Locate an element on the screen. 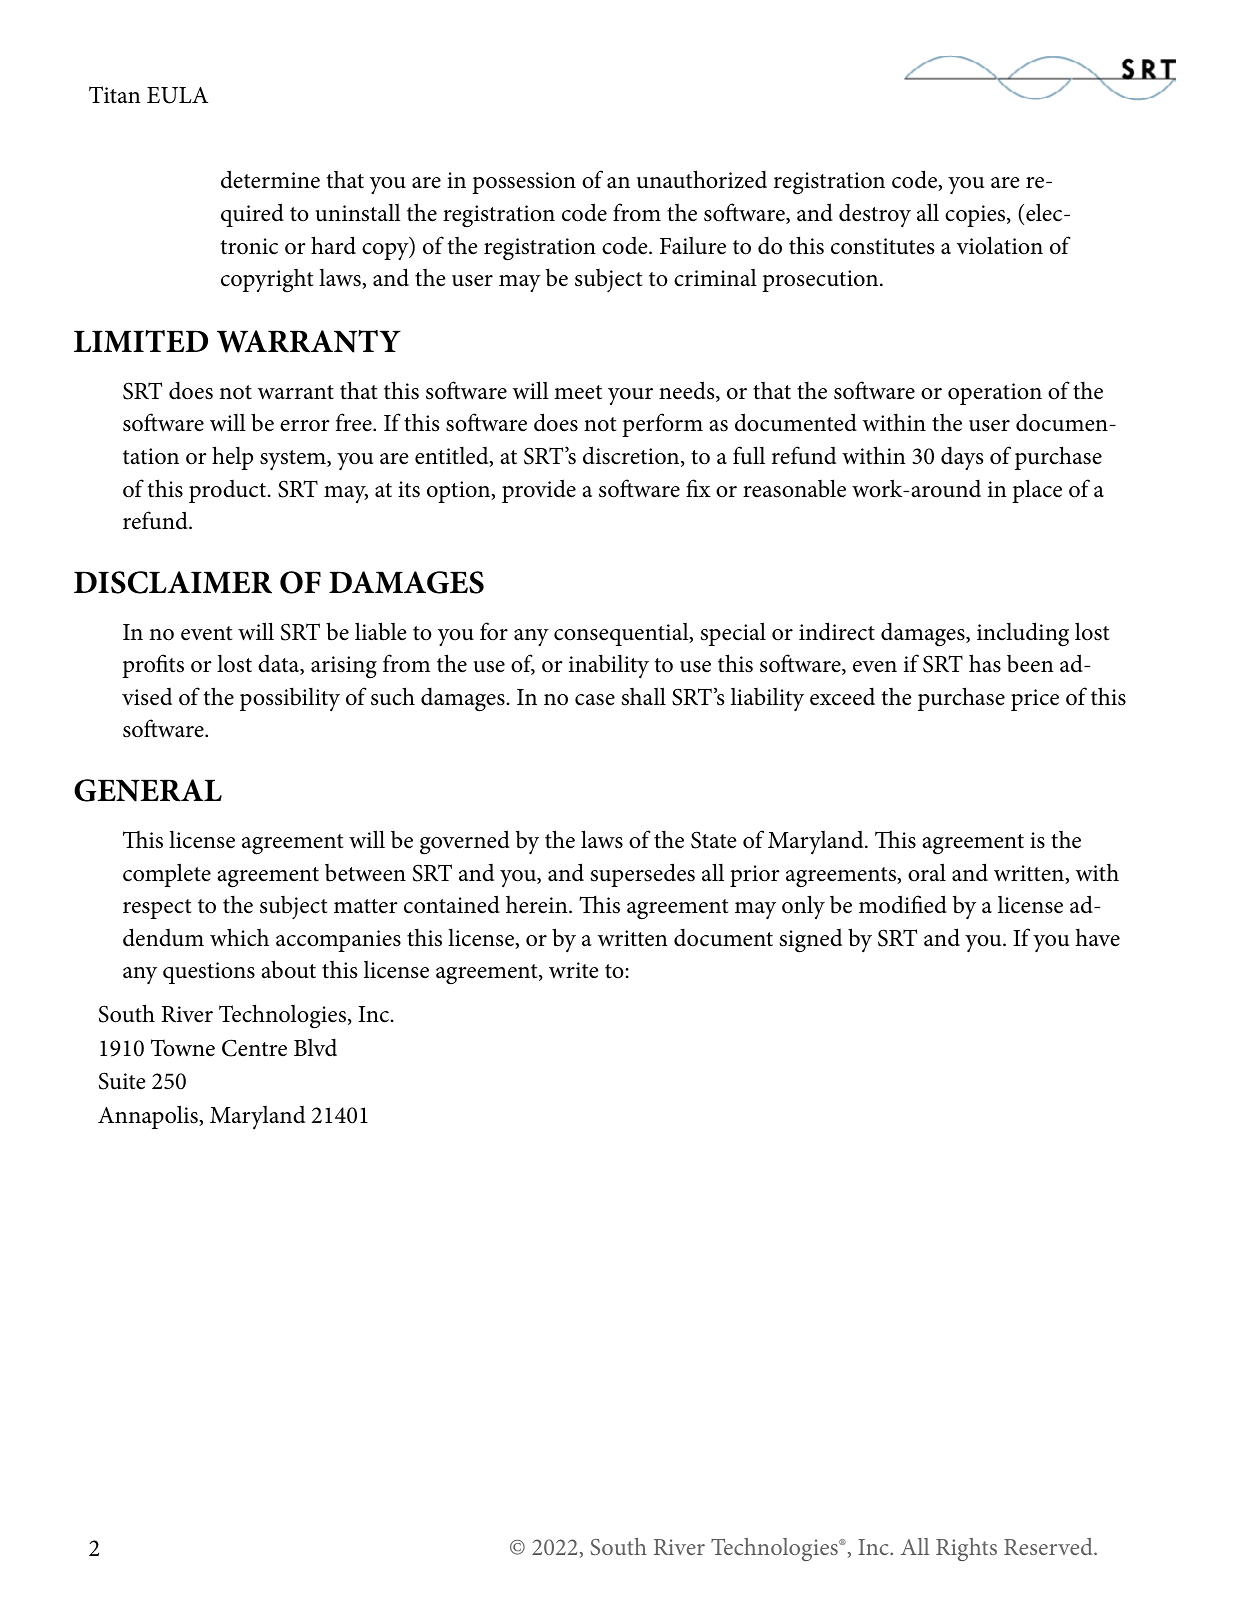  write is located at coordinates (574, 970).
